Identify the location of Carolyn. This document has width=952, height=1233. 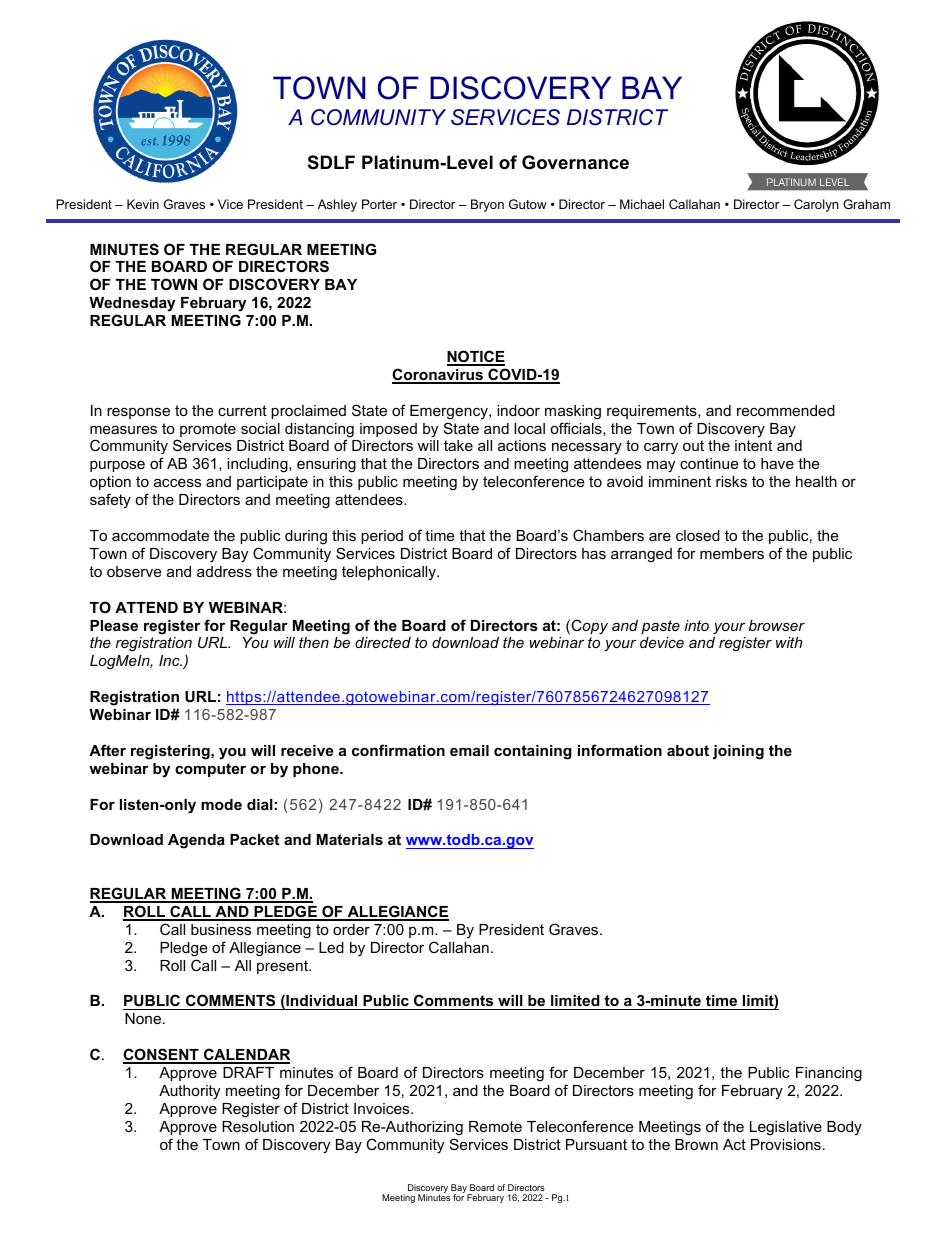
(816, 205).
